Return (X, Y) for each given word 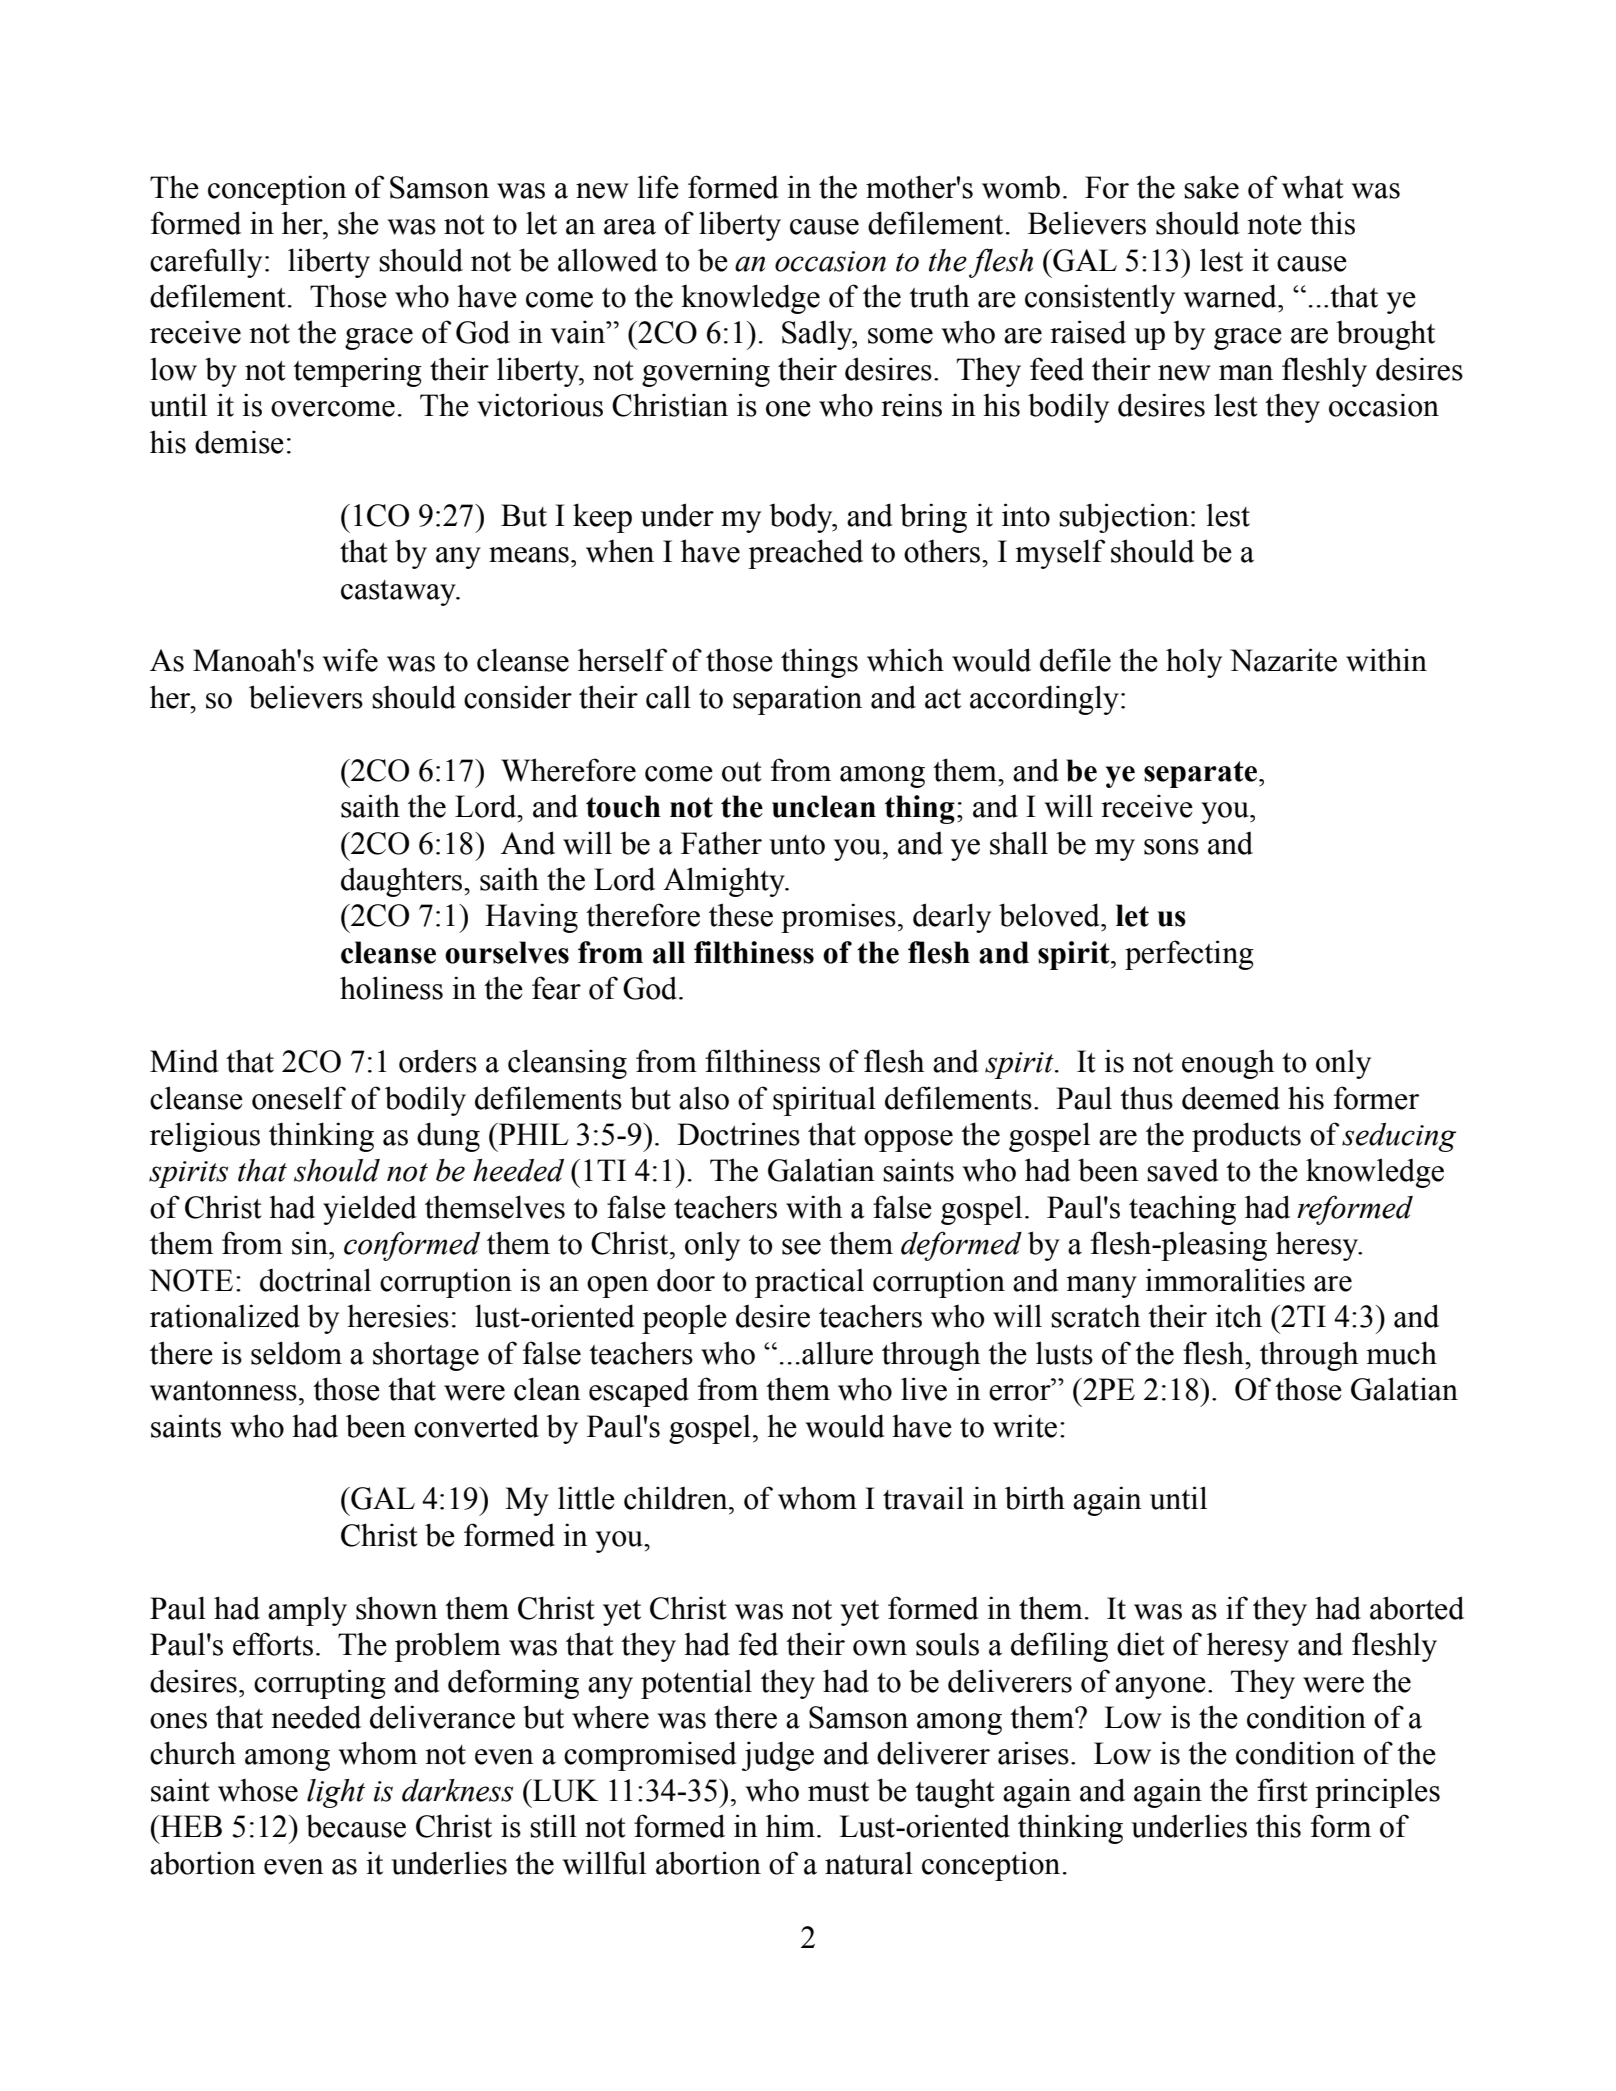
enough (1228, 1064)
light (336, 1793)
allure (837, 1353)
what (1313, 187)
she (358, 223)
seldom (296, 1353)
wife (350, 660)
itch (1238, 1316)
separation (797, 700)
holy (1194, 663)
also (704, 1098)
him (790, 1825)
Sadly (818, 335)
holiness (391, 988)
